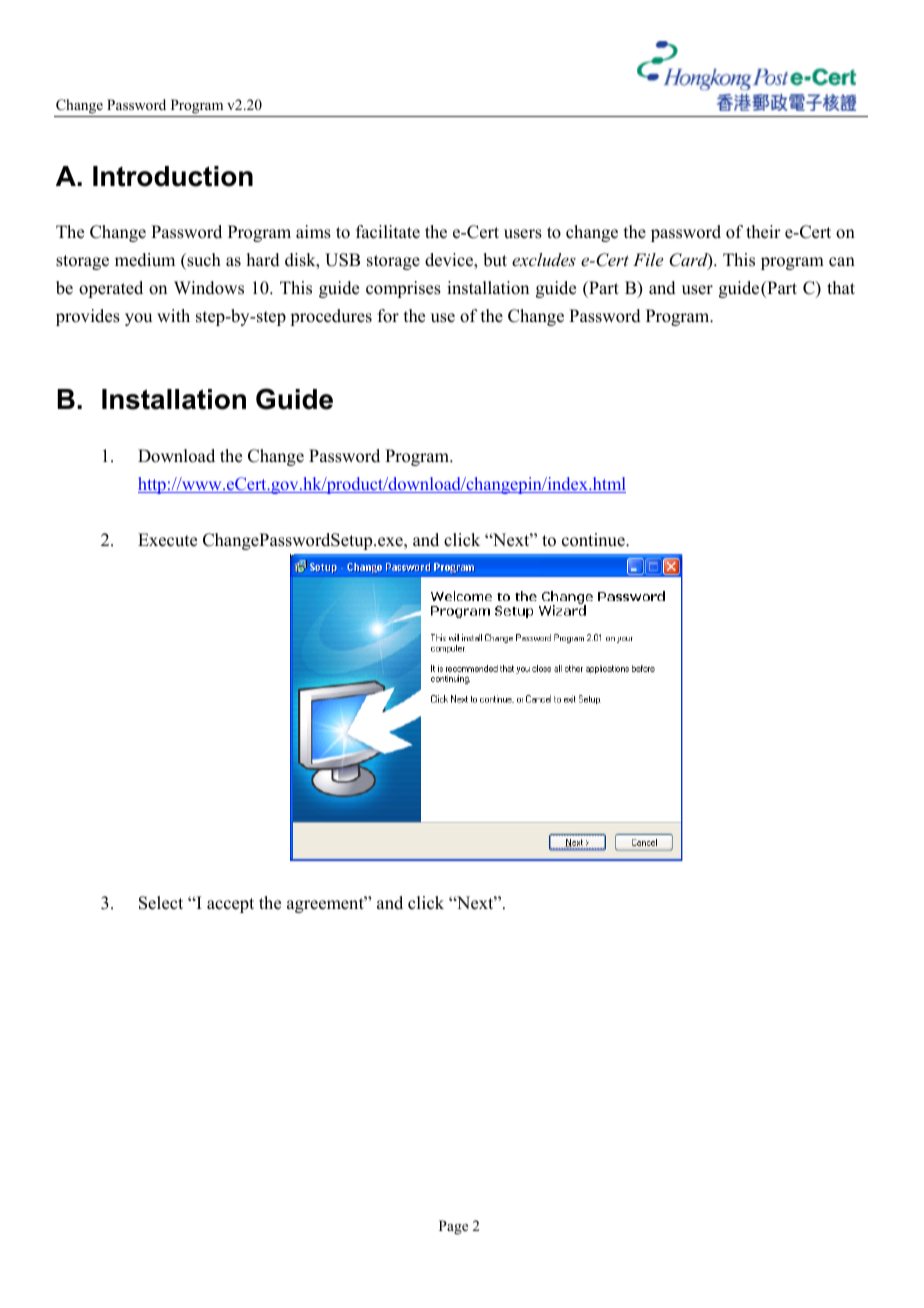 The width and height of the image is (924, 1308). I want to click on their, so click(763, 232).
